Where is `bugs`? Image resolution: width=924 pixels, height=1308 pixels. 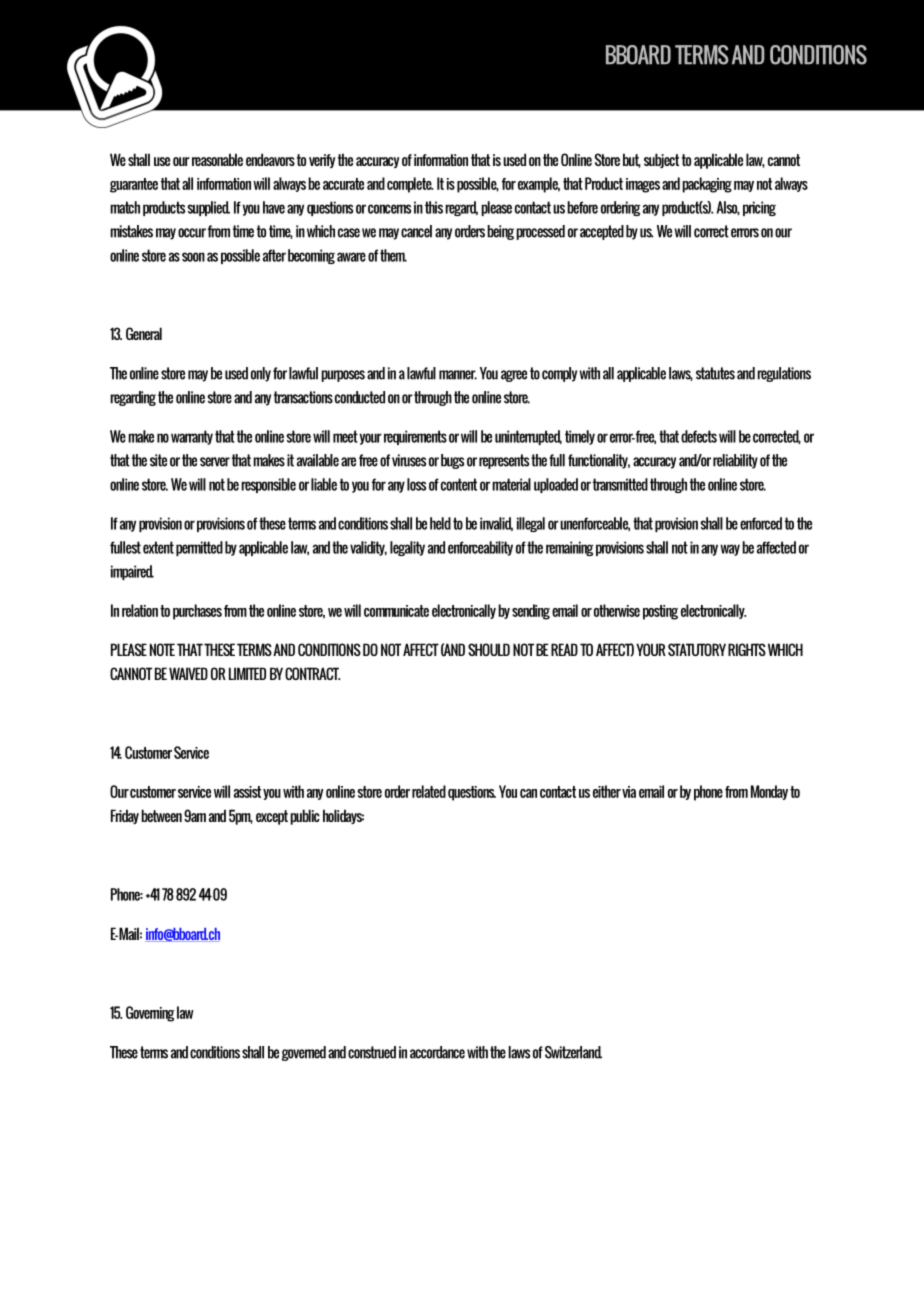
bugs is located at coordinates (452, 461).
